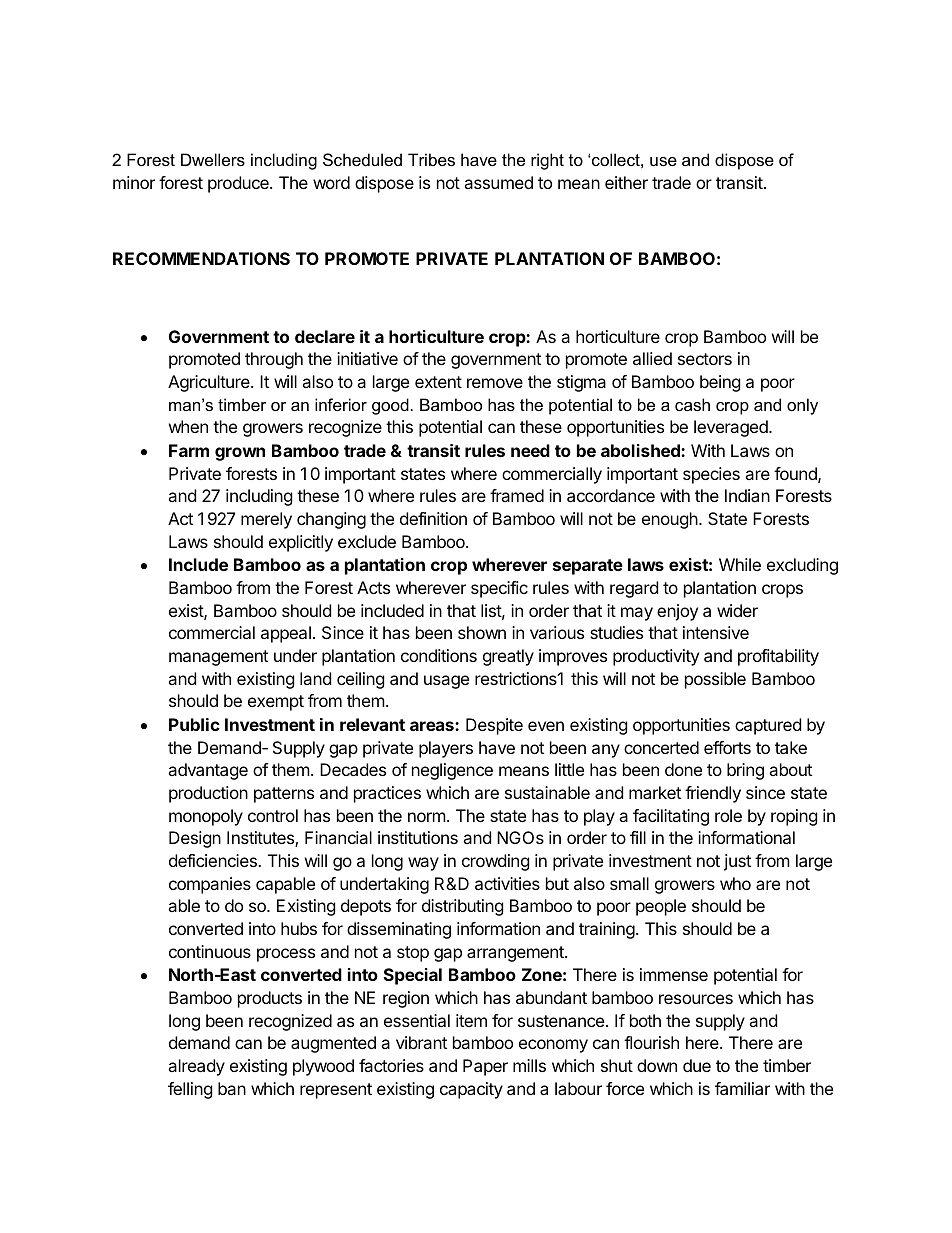  What do you see at coordinates (663, 161) in the screenshot?
I see `use` at bounding box center [663, 161].
